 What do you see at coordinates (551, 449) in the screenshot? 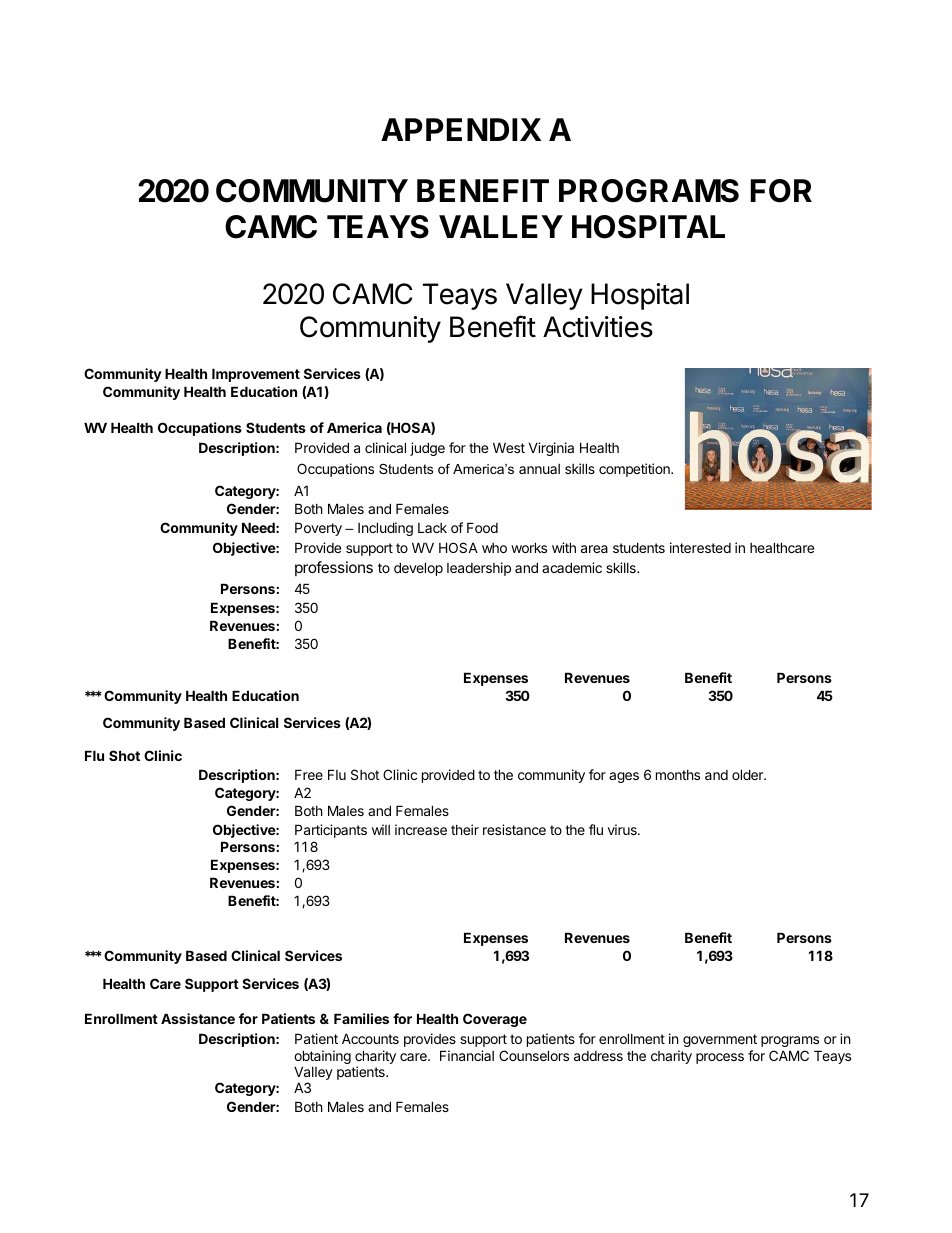
I see `Virginia` at bounding box center [551, 449].
